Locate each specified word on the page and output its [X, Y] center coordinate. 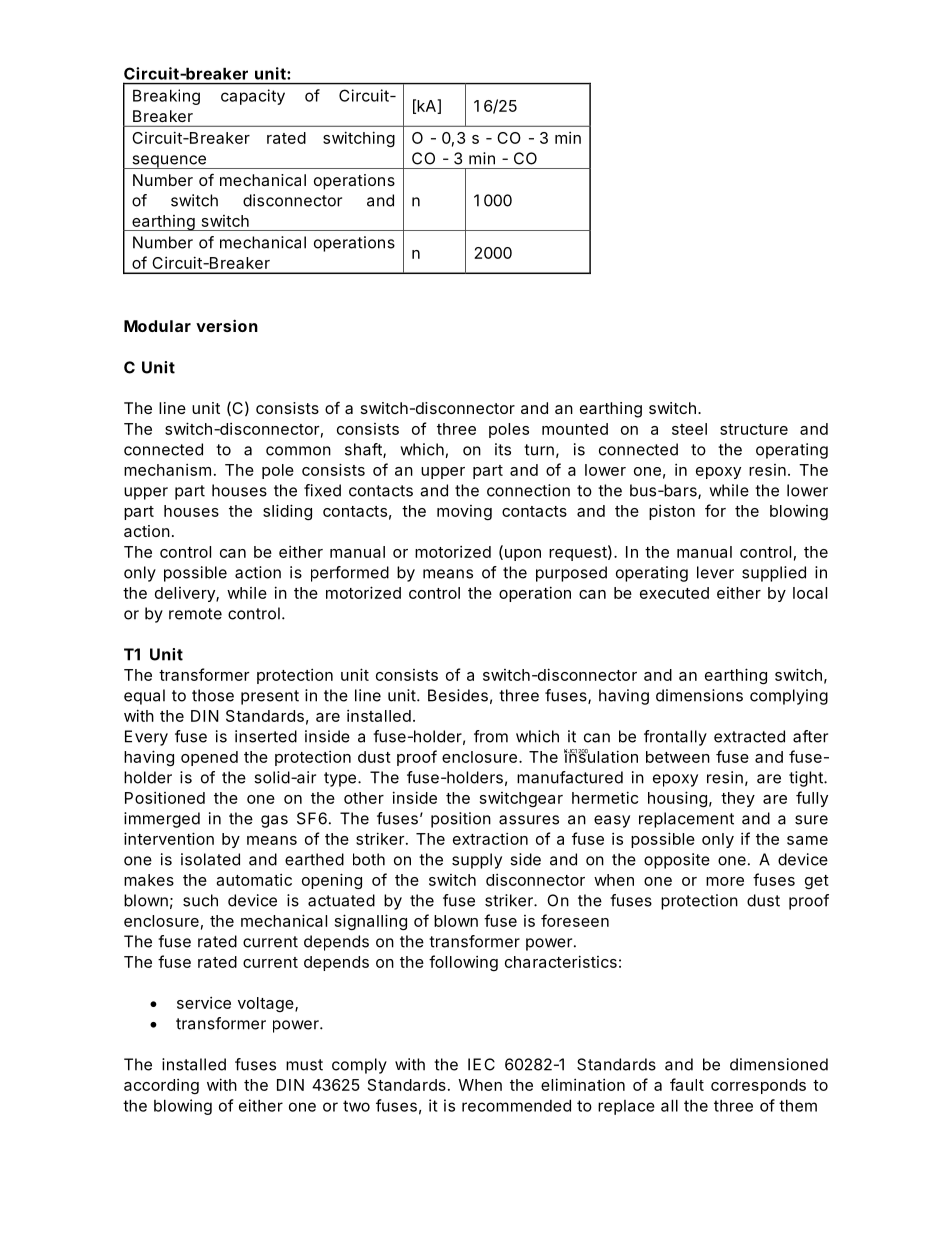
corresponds [758, 1086]
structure [754, 429]
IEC [481, 1064]
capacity [253, 97]
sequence [169, 162]
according [161, 1086]
